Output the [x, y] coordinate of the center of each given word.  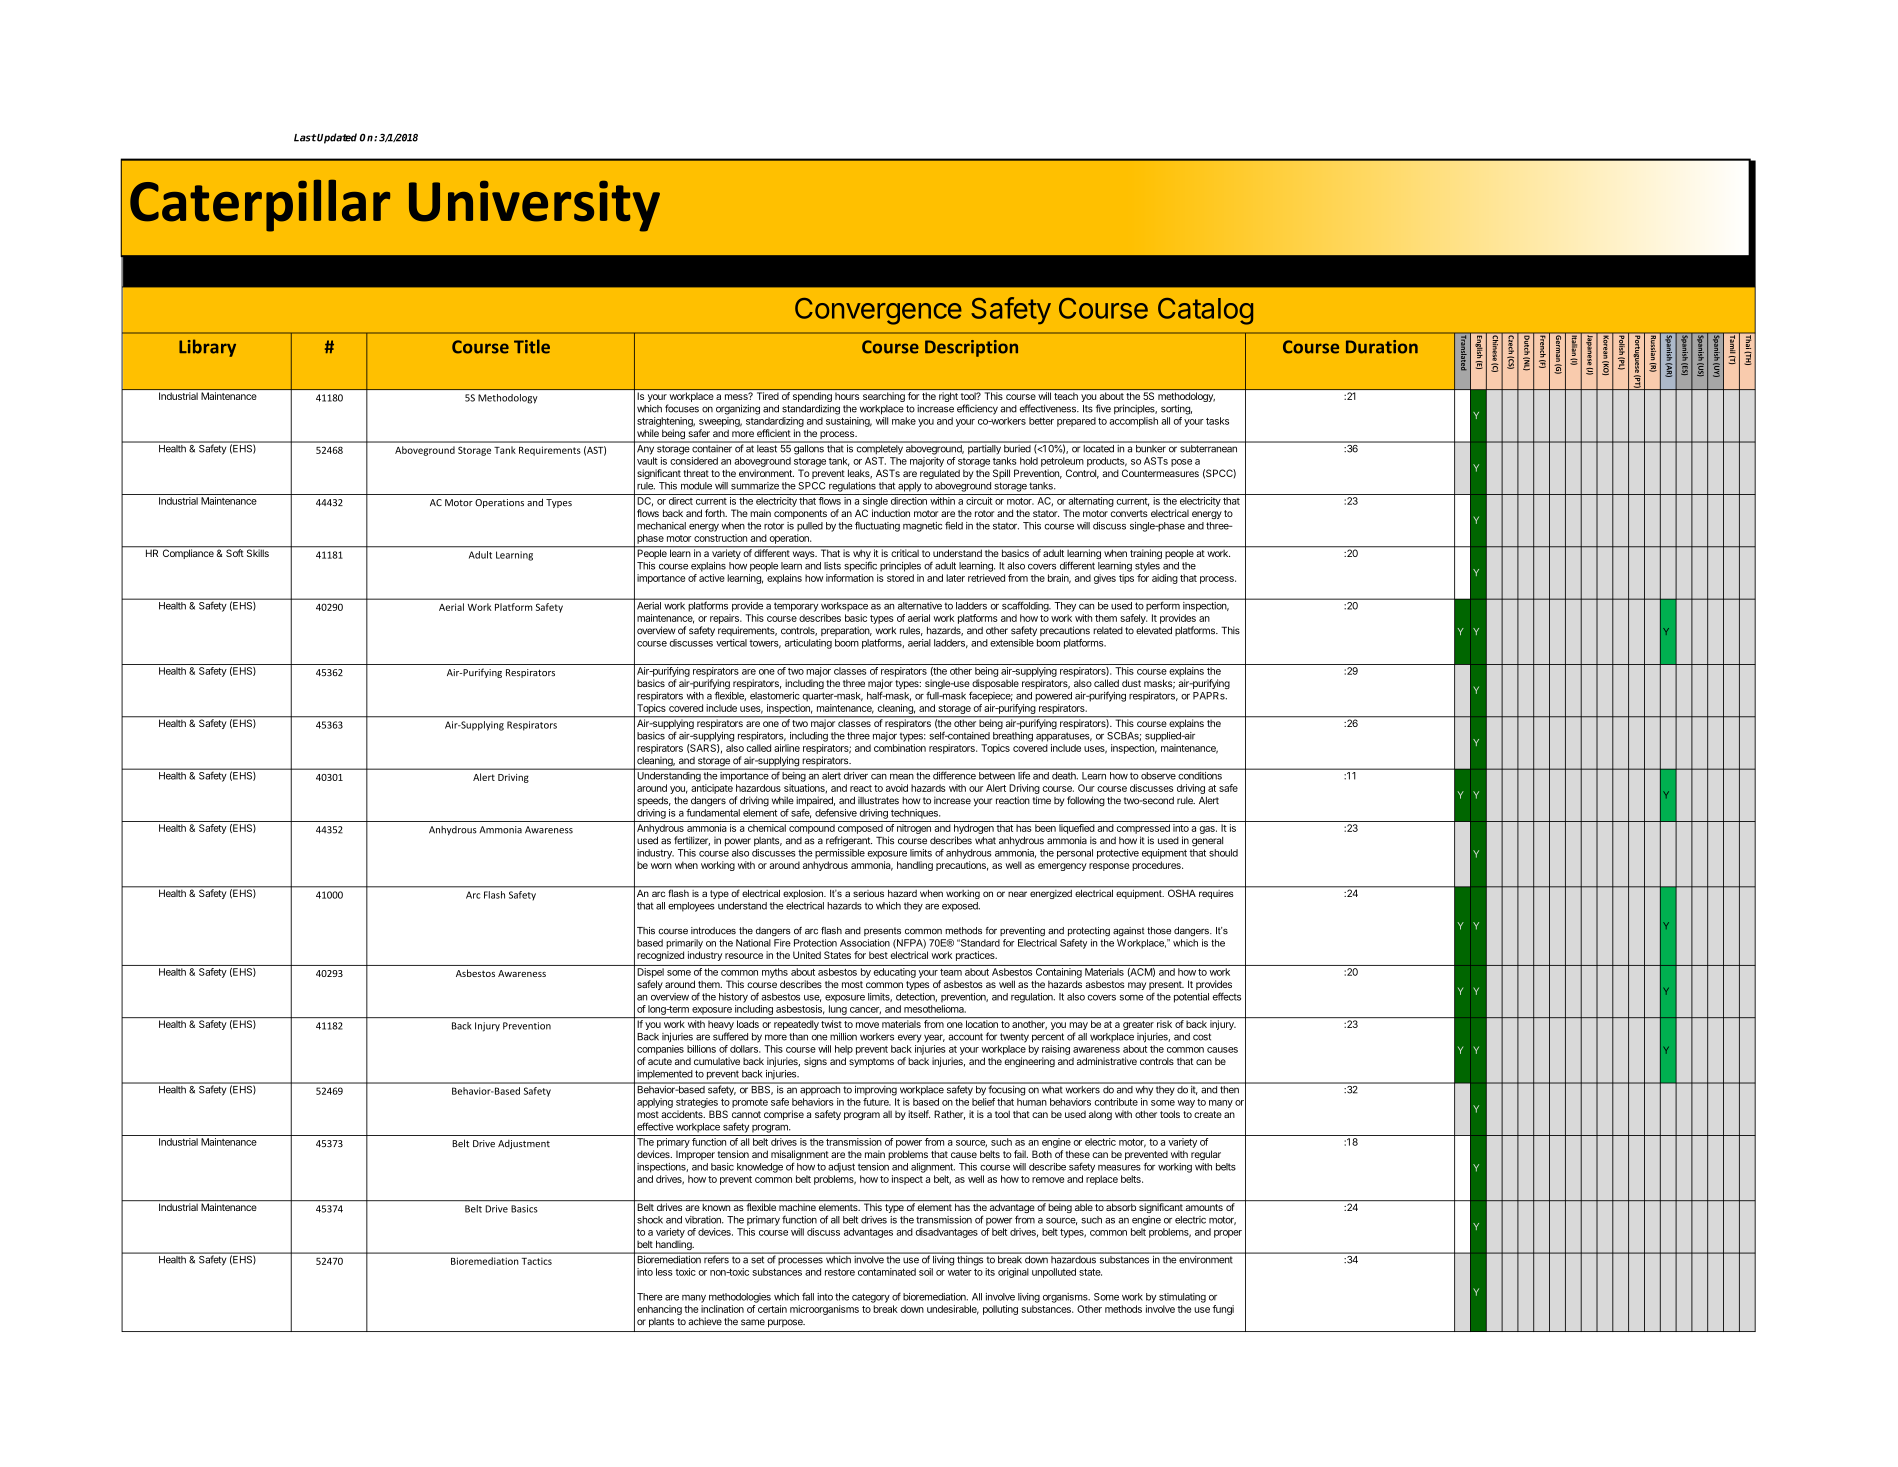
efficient [774, 433]
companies [660, 1050]
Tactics [537, 1261]
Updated [336, 138]
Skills [257, 552]
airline [787, 748]
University [534, 206]
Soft [234, 552]
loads [748, 1024]
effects [1226, 996]
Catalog [1205, 311]
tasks [1217, 421]
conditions [1200, 776]
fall [808, 1296]
